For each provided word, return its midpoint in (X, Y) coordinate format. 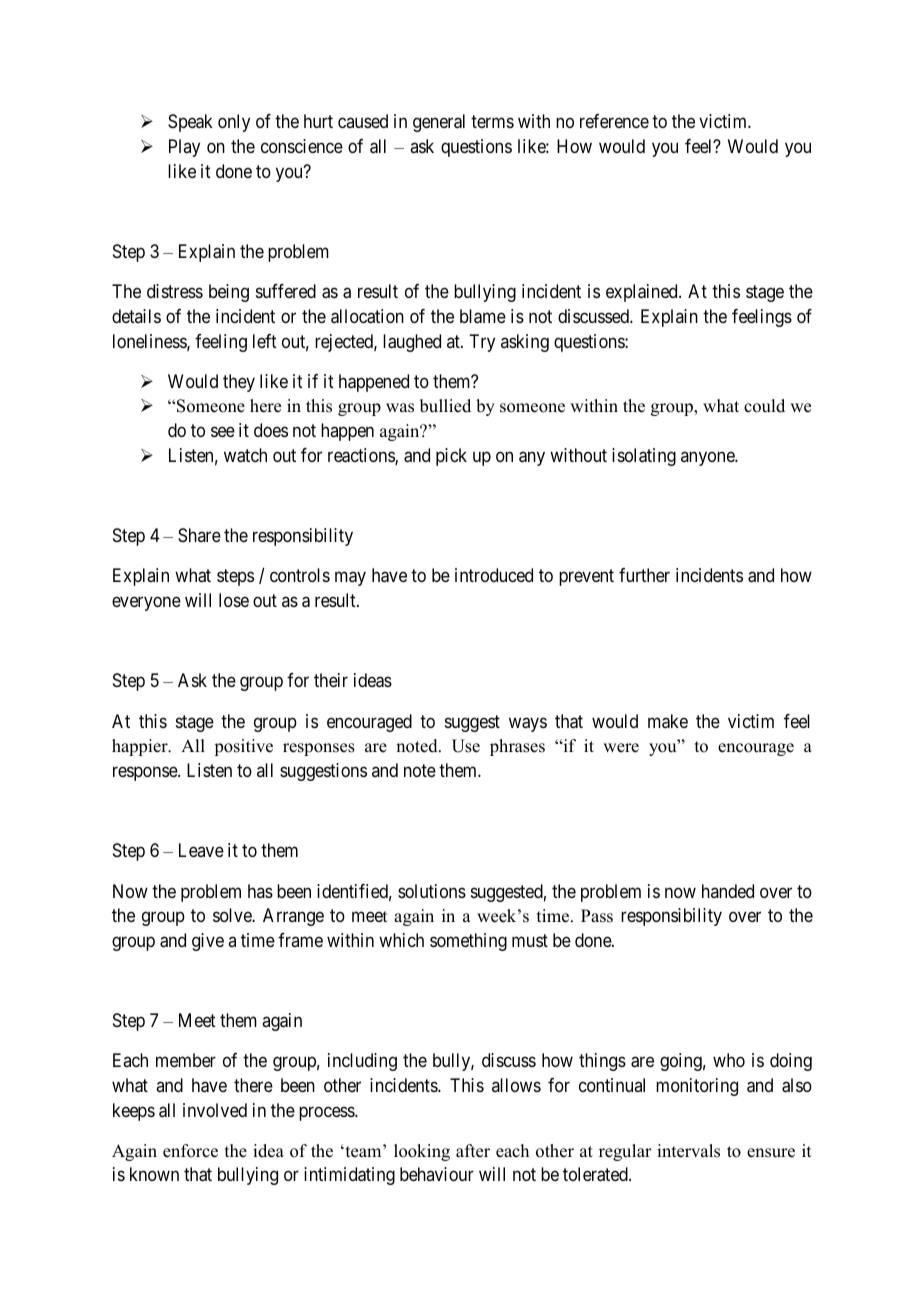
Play (184, 148)
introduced (494, 575)
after (473, 1151)
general (439, 123)
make (668, 721)
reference (614, 121)
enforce (190, 1151)
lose (234, 600)
